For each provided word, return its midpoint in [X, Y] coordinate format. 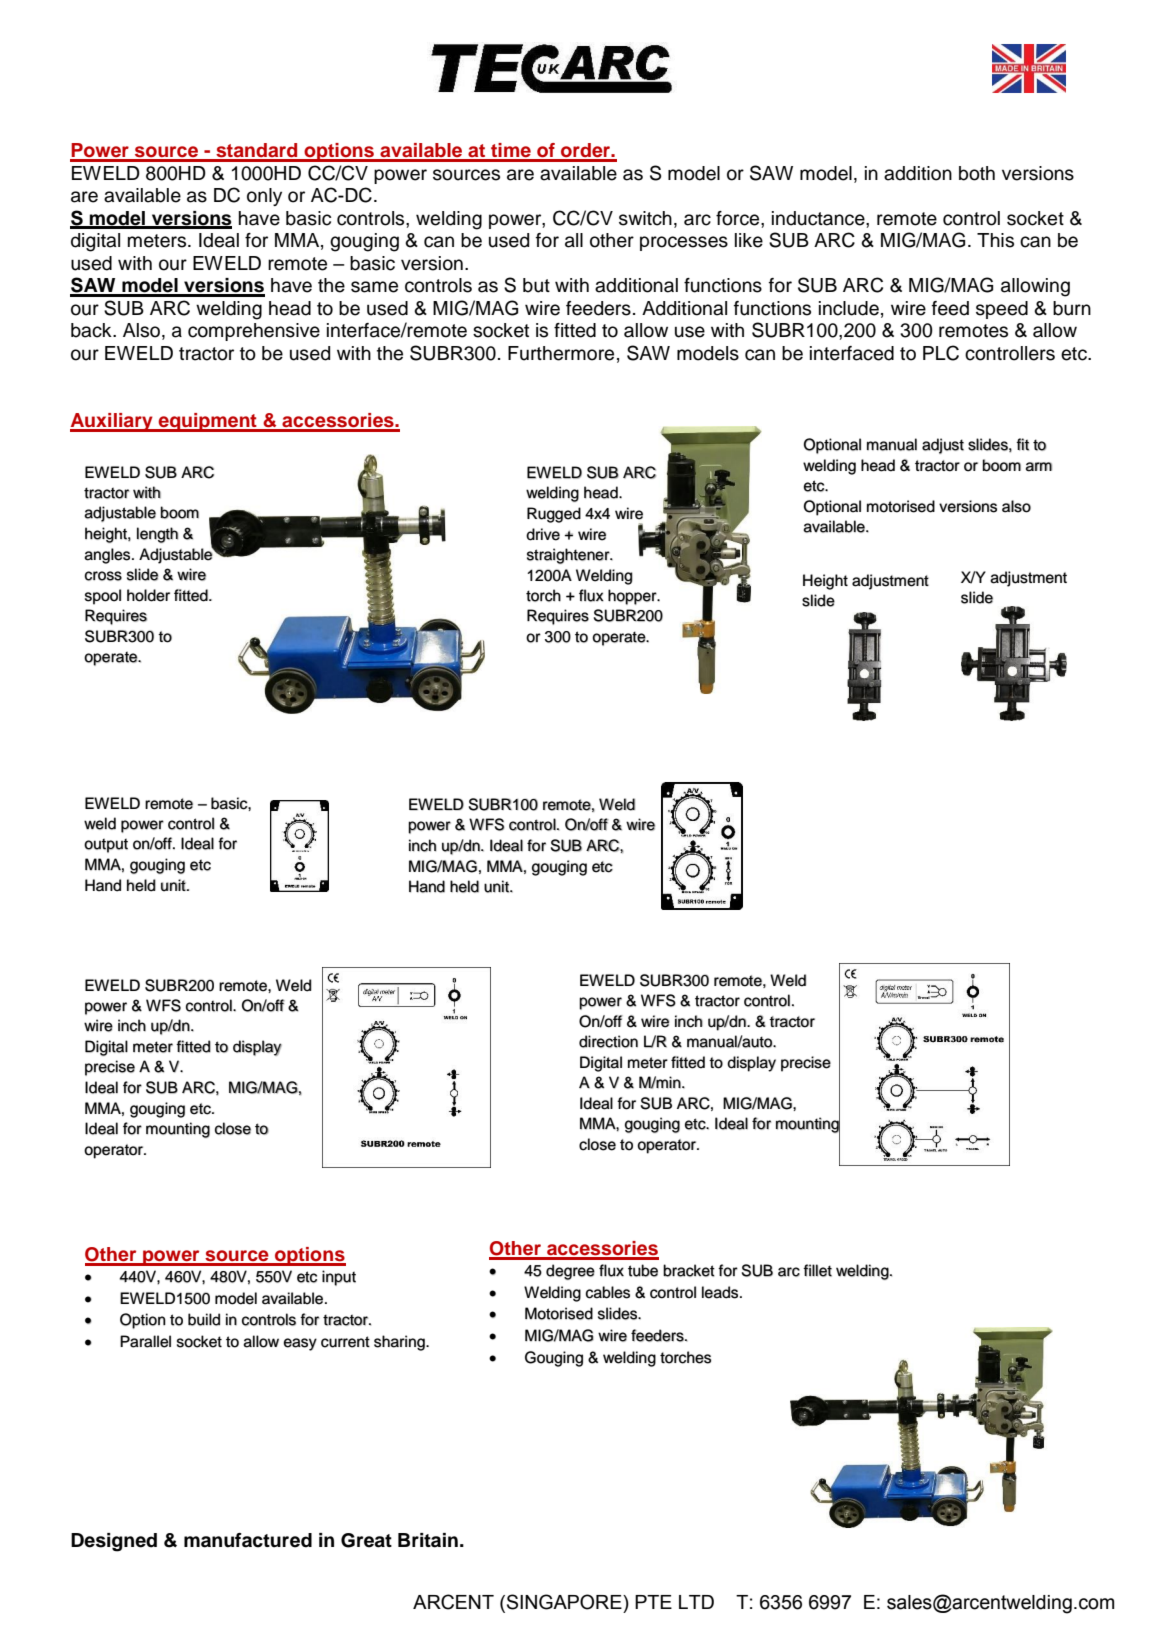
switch [645, 218]
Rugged [554, 515]
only [264, 197]
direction [608, 1041]
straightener [569, 556]
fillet [817, 1270]
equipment [208, 422]
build [204, 1319]
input [339, 1278]
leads [721, 1292]
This [995, 240]
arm [1039, 467]
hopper [633, 597]
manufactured [248, 1540]
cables [607, 1292]
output [106, 846]
